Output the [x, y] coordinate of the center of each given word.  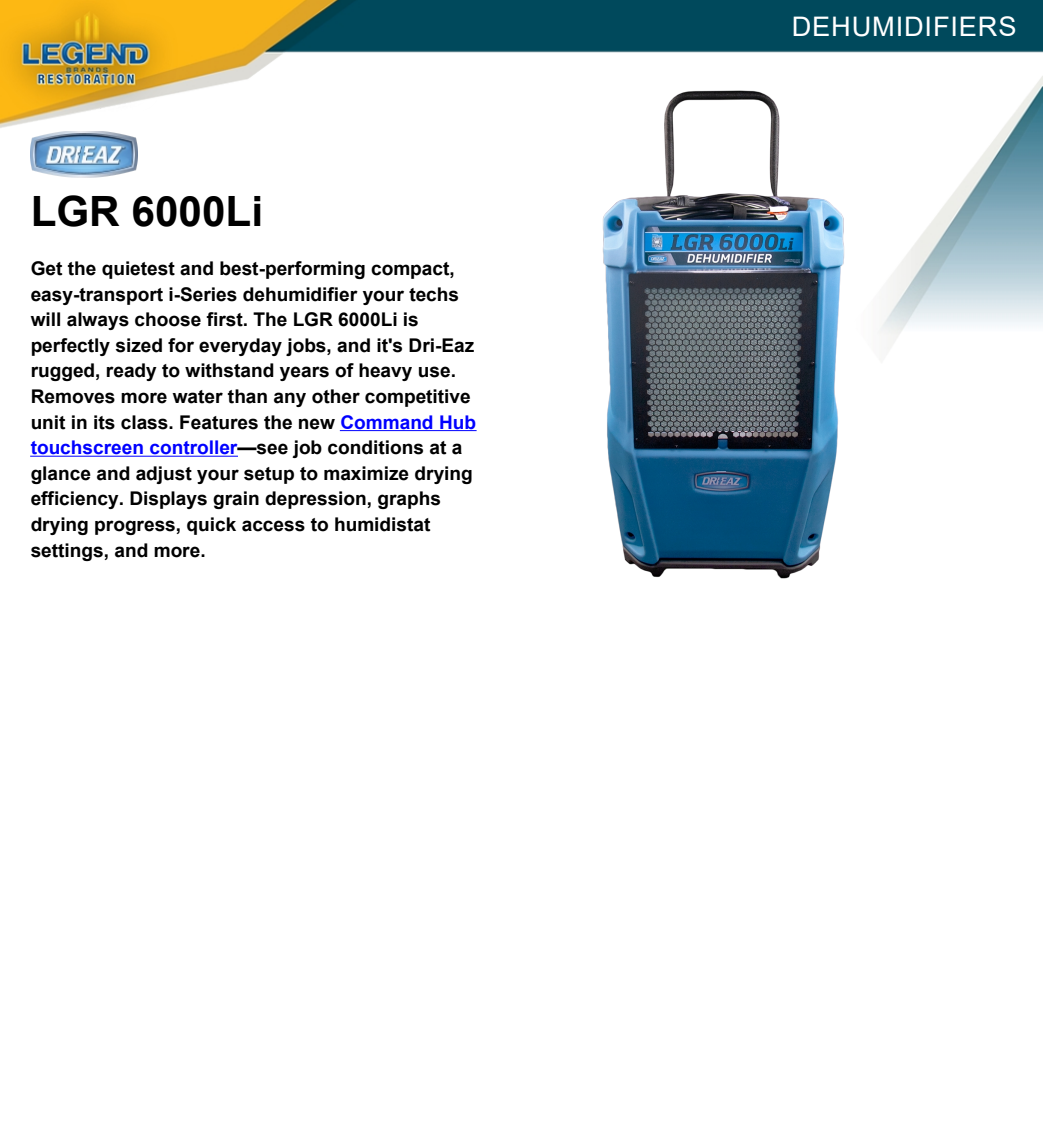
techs [433, 294]
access [273, 526]
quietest [138, 270]
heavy [385, 372]
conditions [375, 447]
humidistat [382, 524]
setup [269, 475]
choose [168, 319]
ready [131, 372]
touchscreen [87, 448]
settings [67, 552]
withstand [229, 370]
